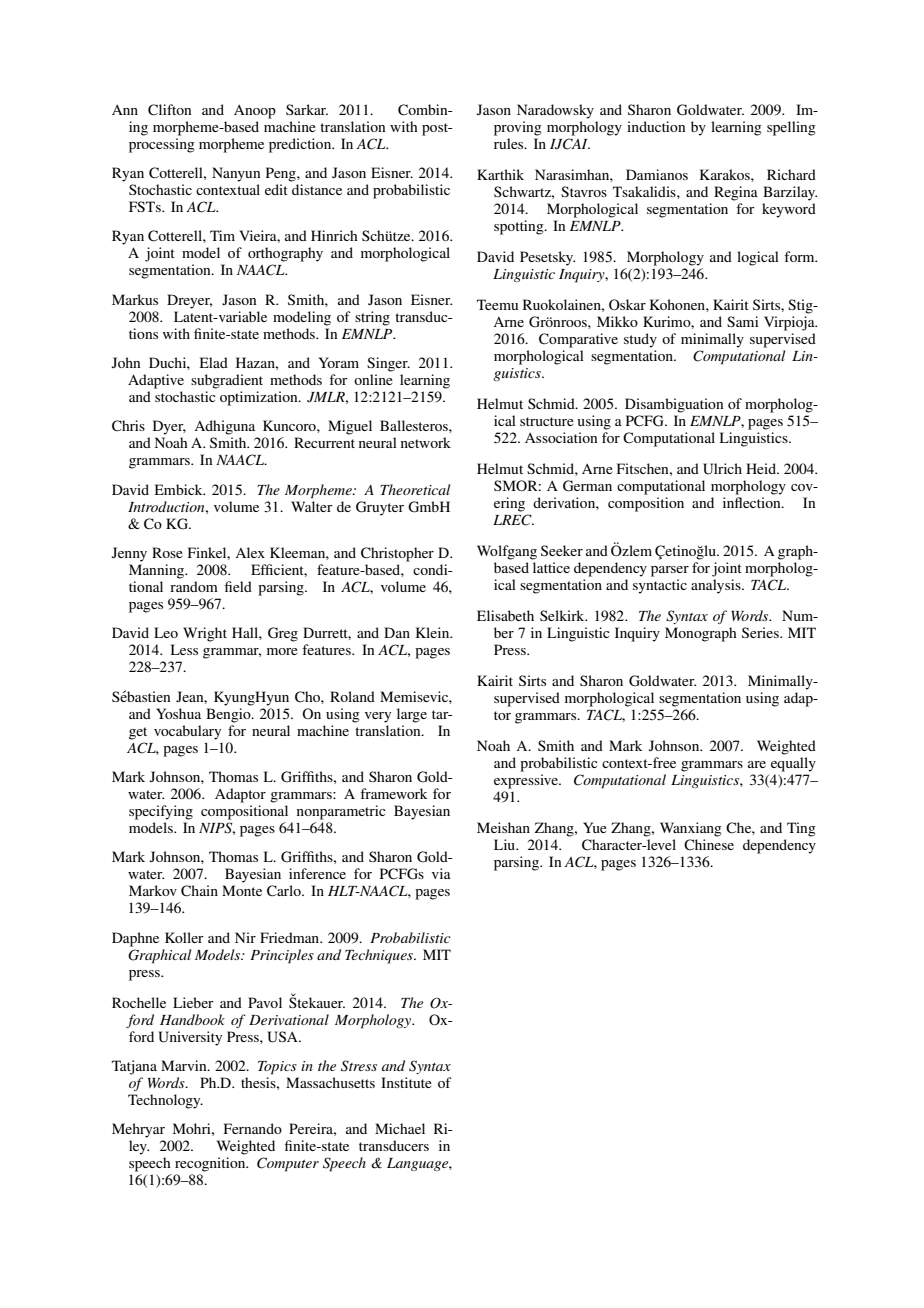 Image resolution: width=924 pixels, height=1308 pixels. Describe the element at coordinates (510, 143) in the screenshot. I see `rules` at that location.
